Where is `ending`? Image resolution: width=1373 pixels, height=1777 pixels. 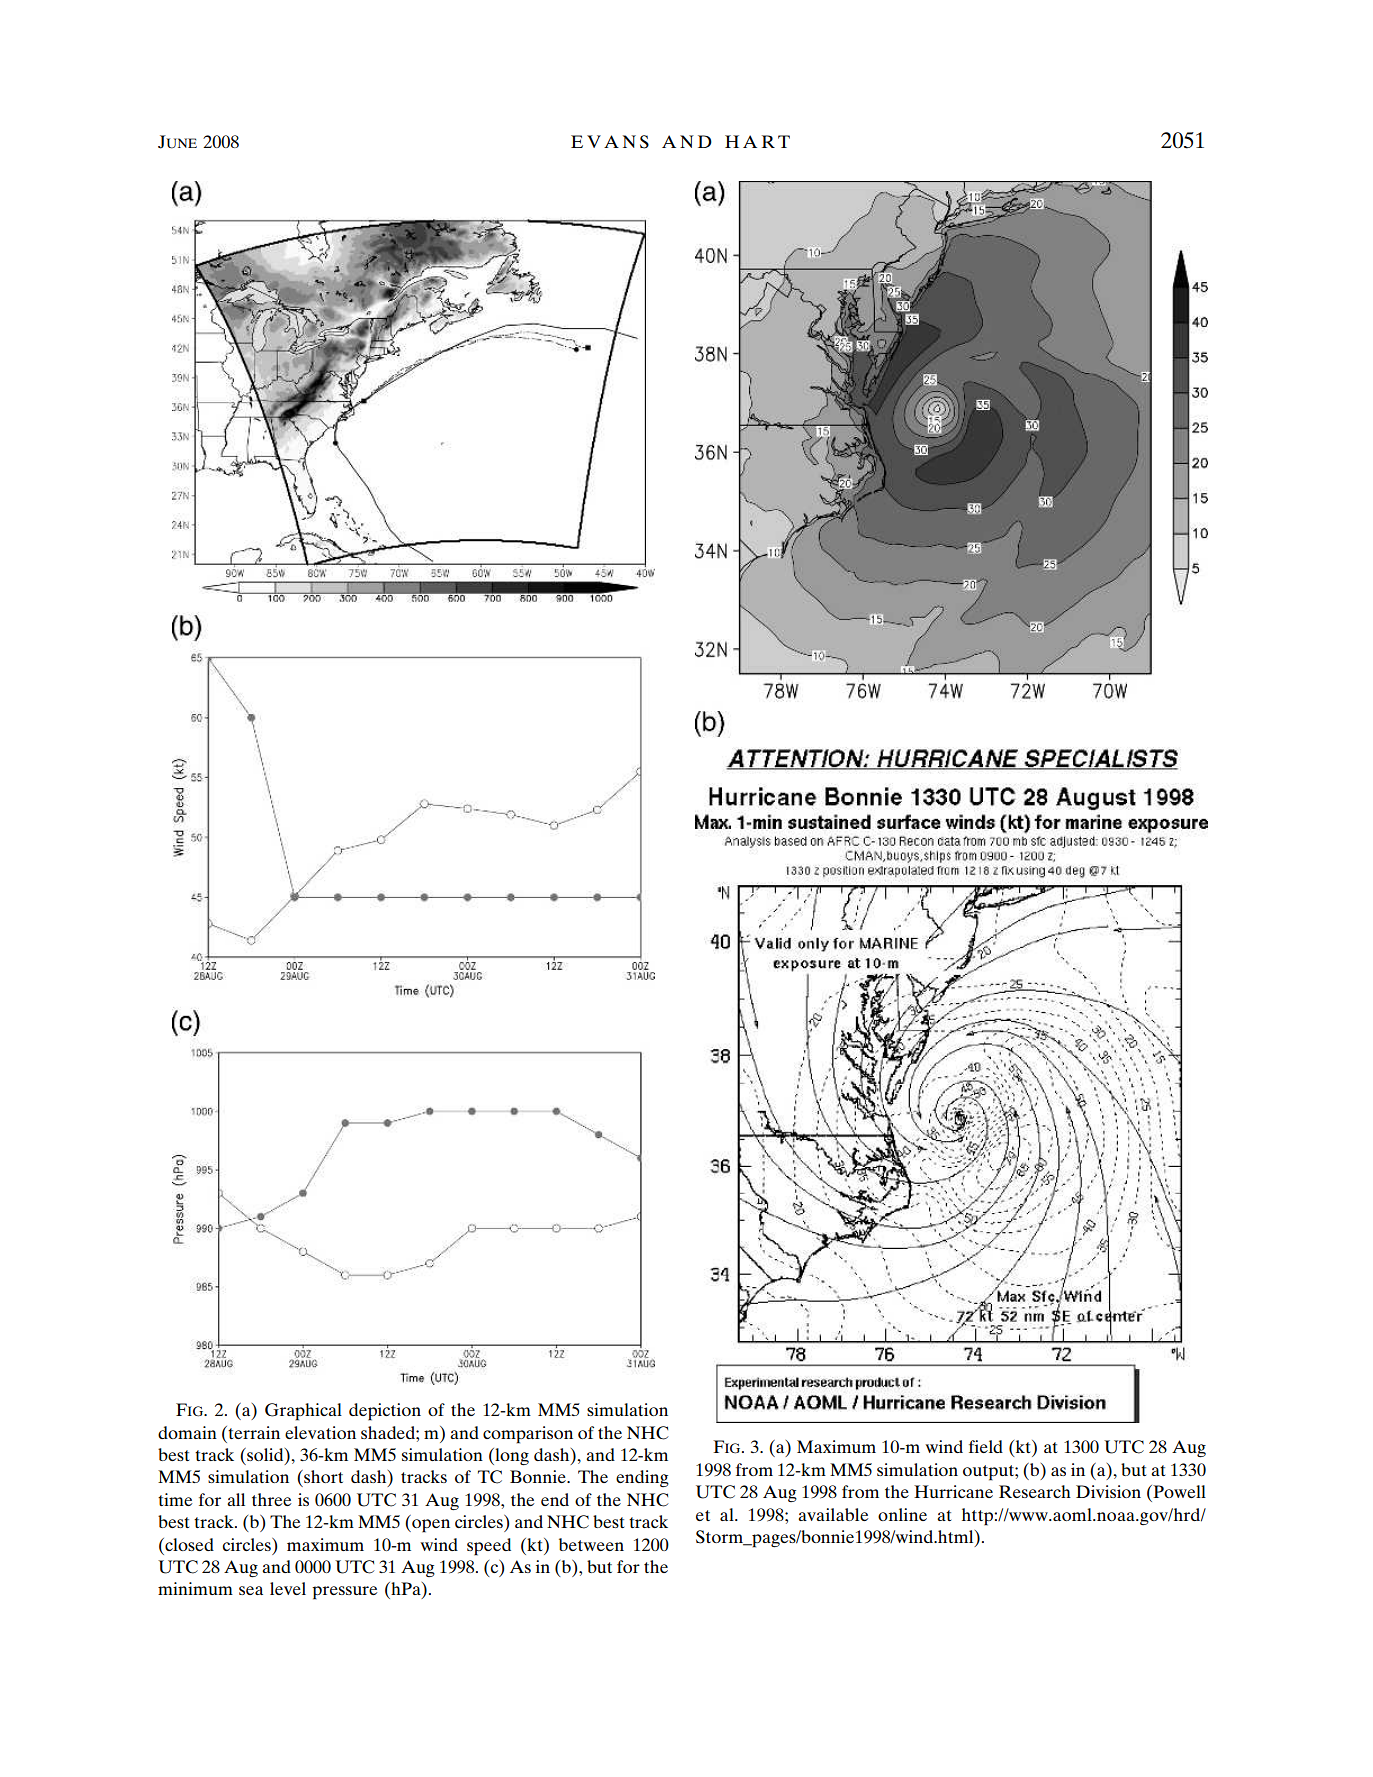 ending is located at coordinates (642, 1478).
